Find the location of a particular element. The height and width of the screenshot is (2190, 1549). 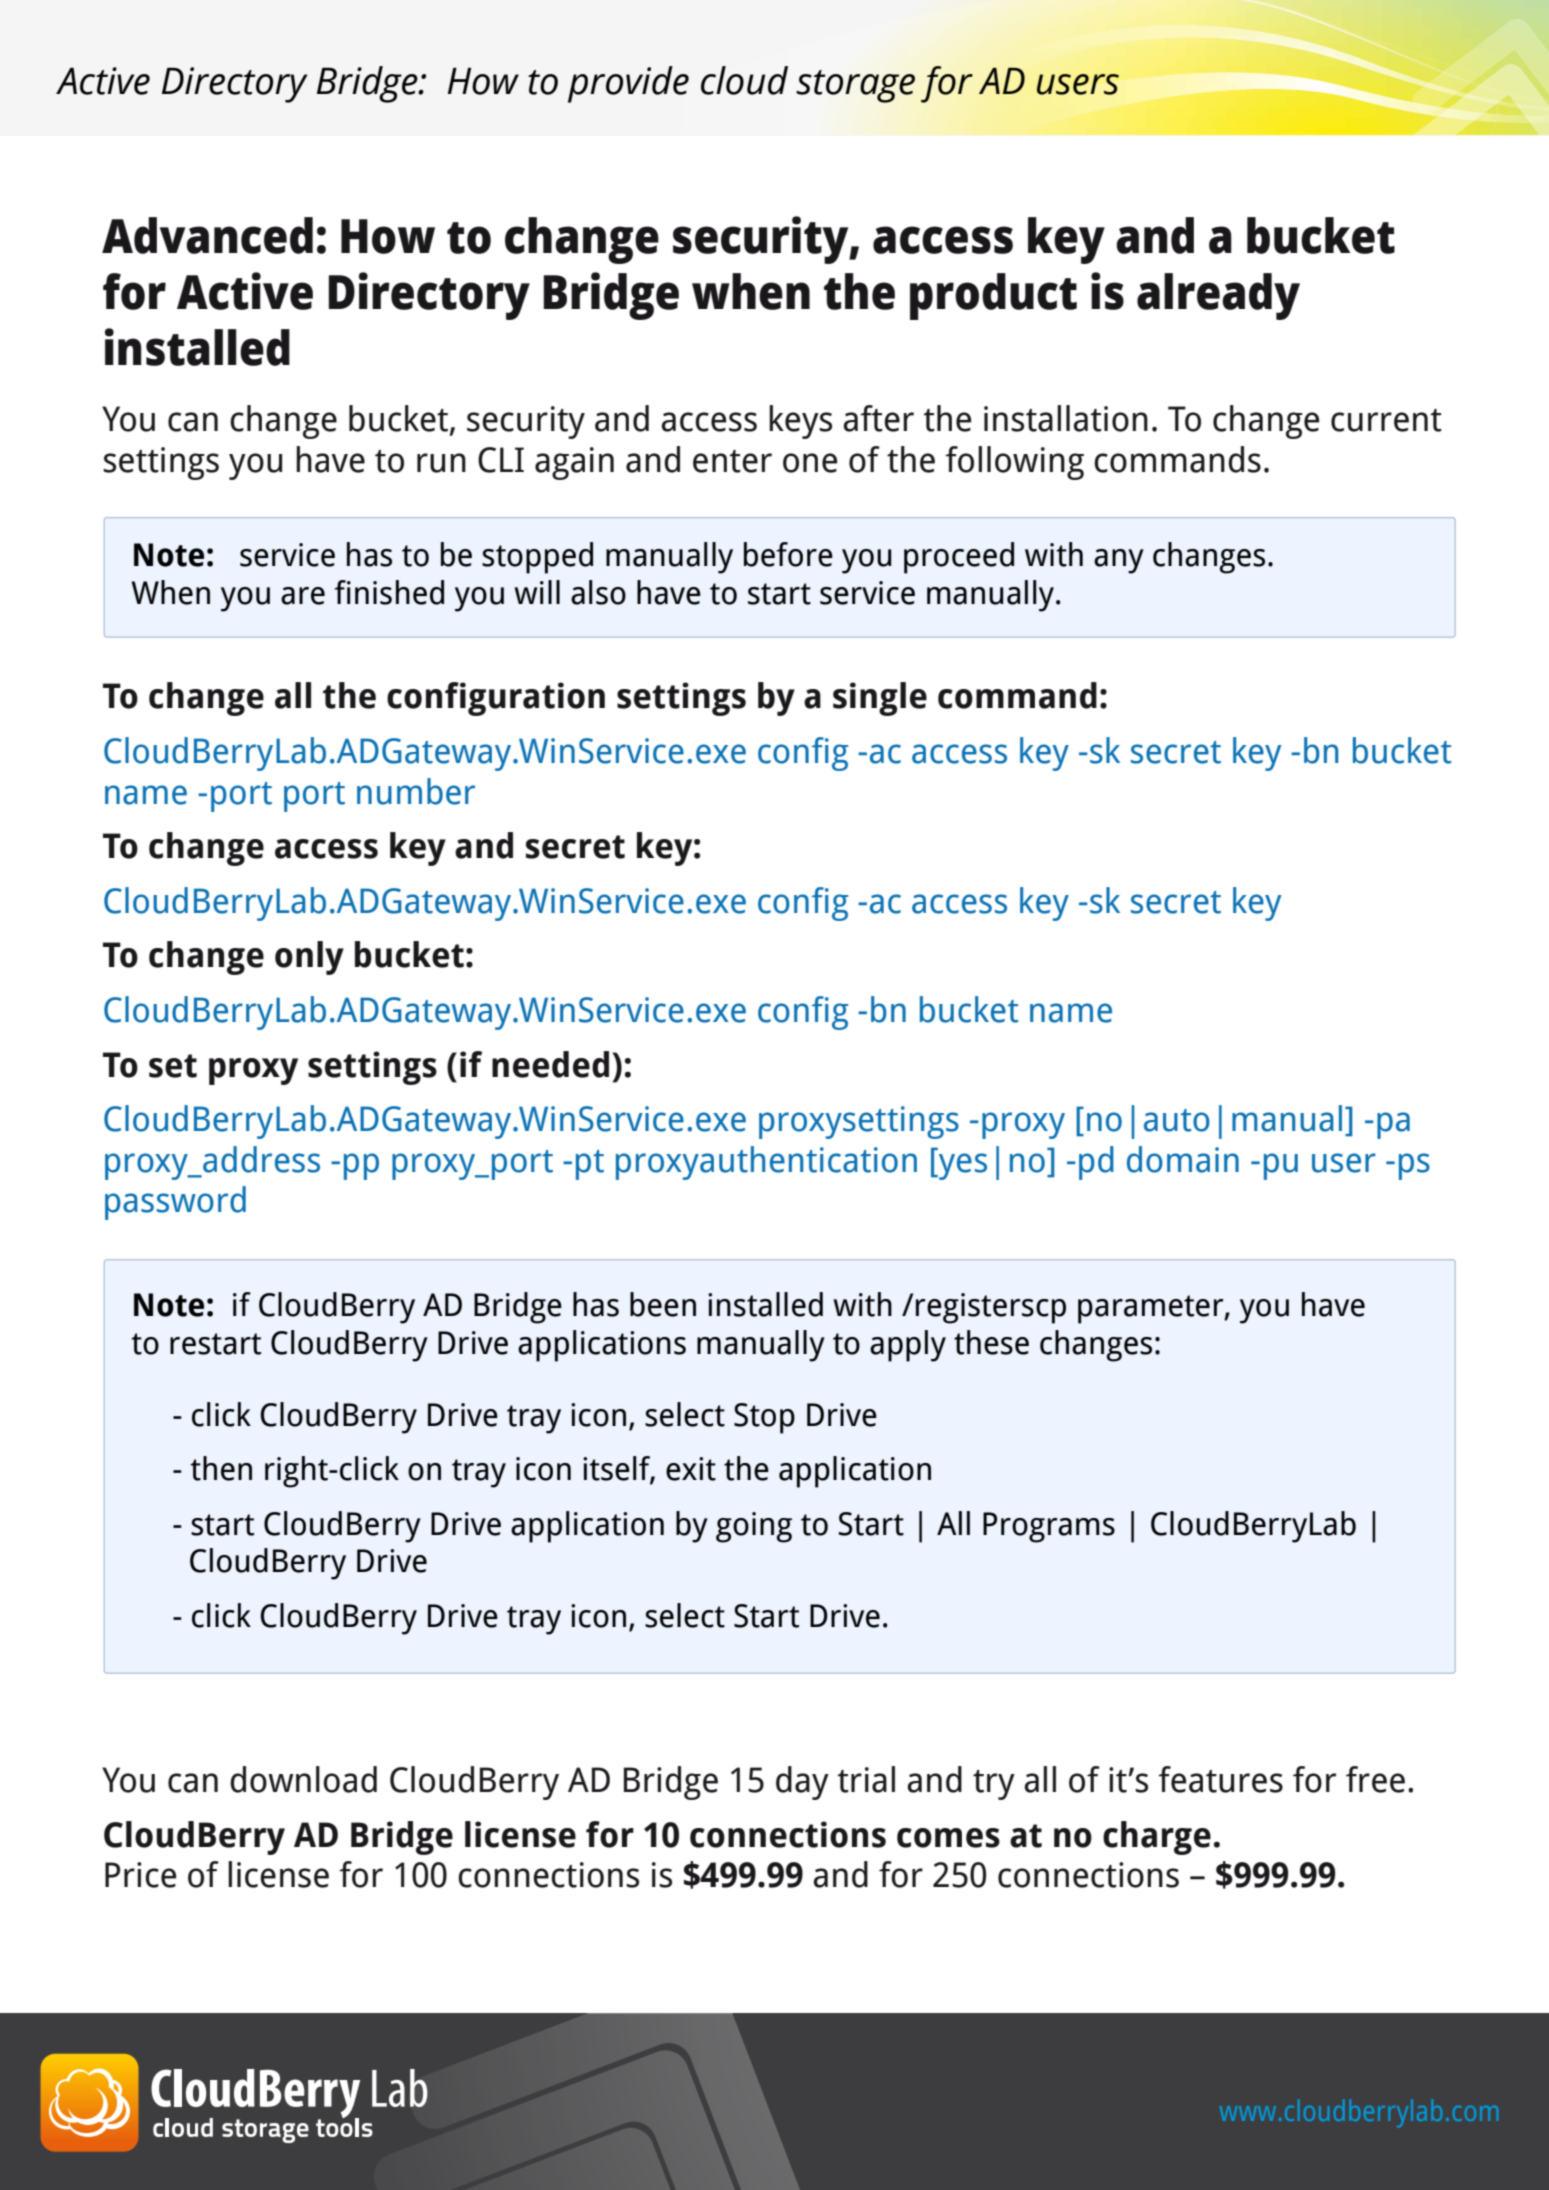

current is located at coordinates (1386, 420).
